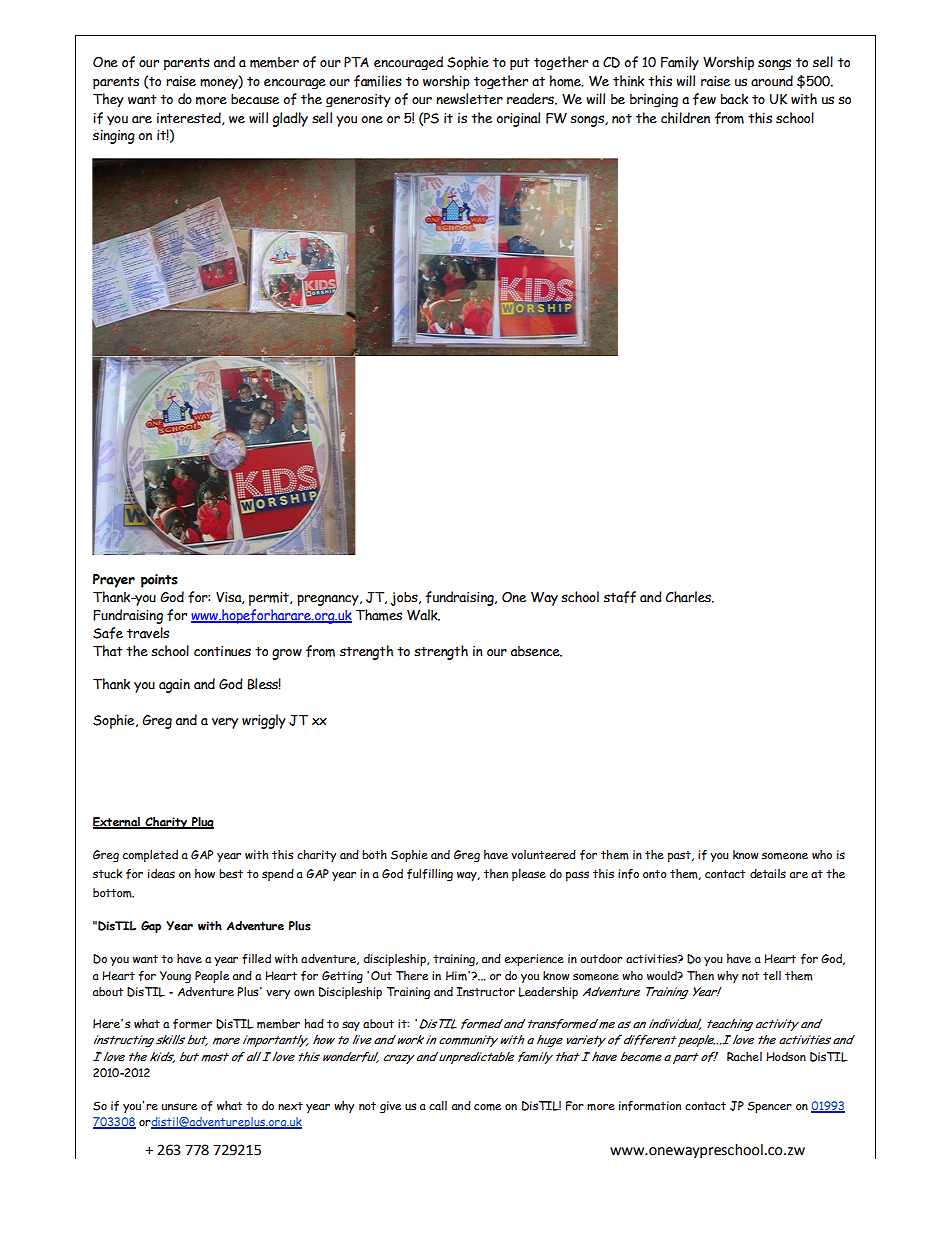  I want to click on newsletter, so click(469, 99).
